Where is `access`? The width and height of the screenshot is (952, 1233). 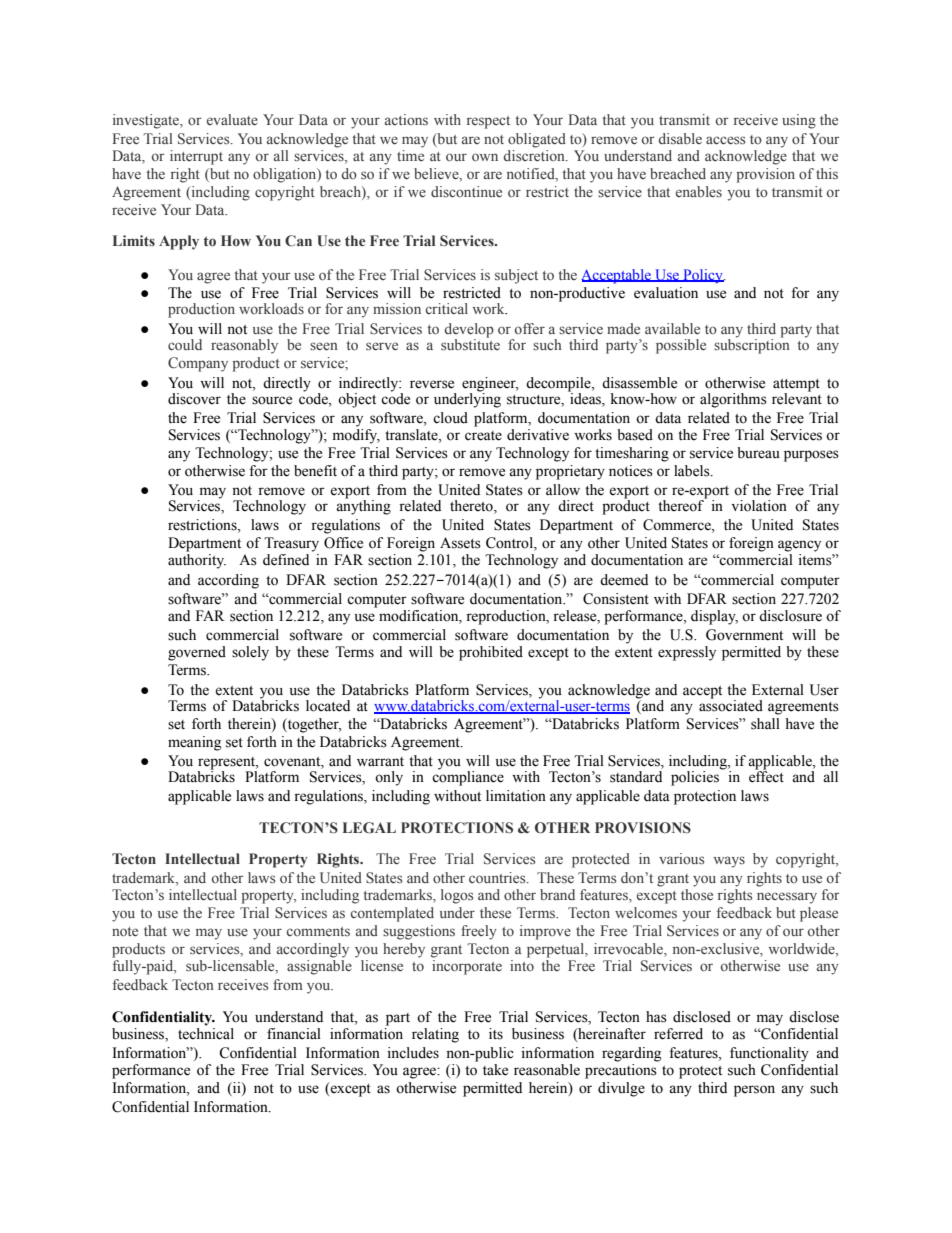 access is located at coordinates (725, 140).
